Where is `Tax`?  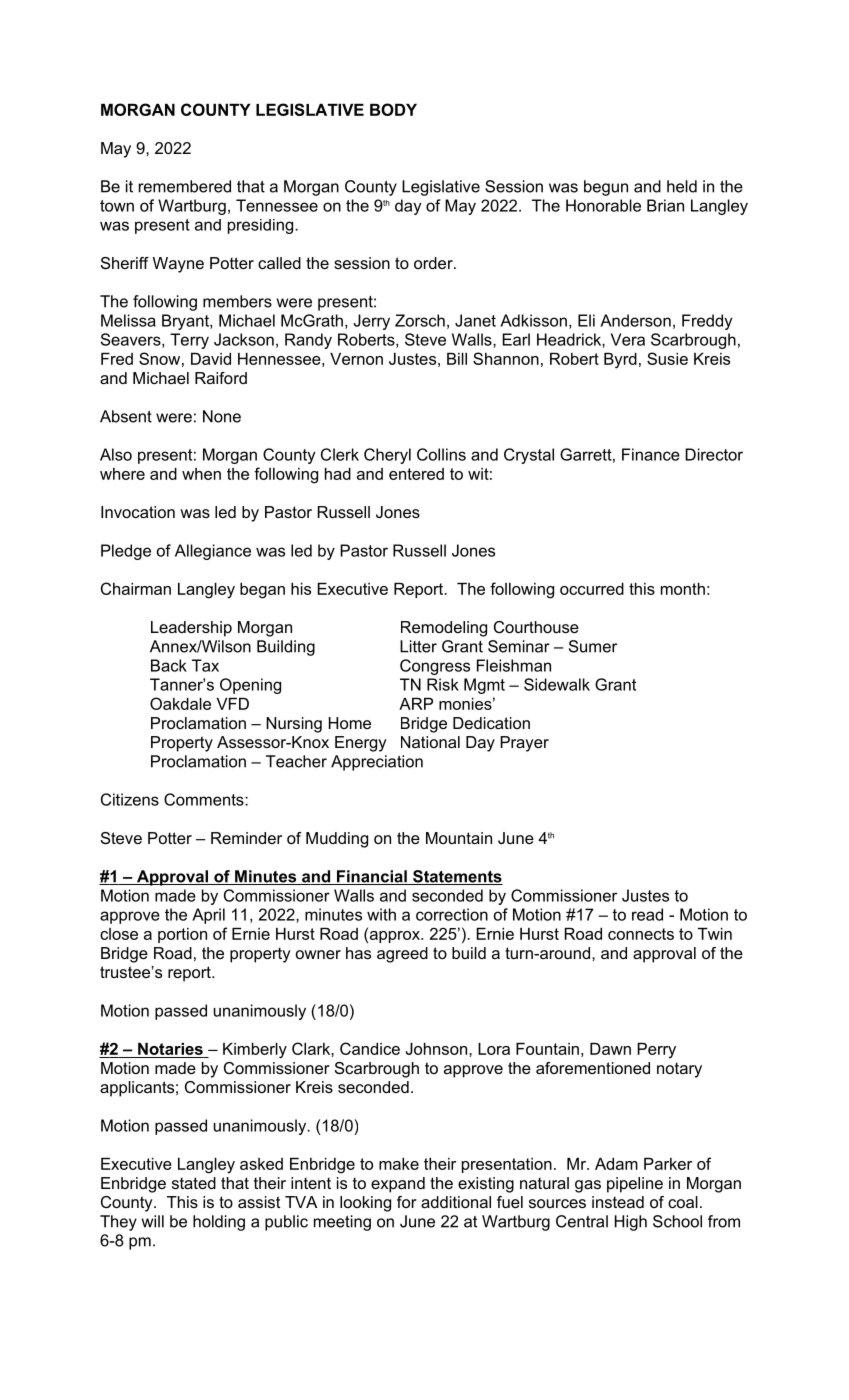 Tax is located at coordinates (205, 665).
